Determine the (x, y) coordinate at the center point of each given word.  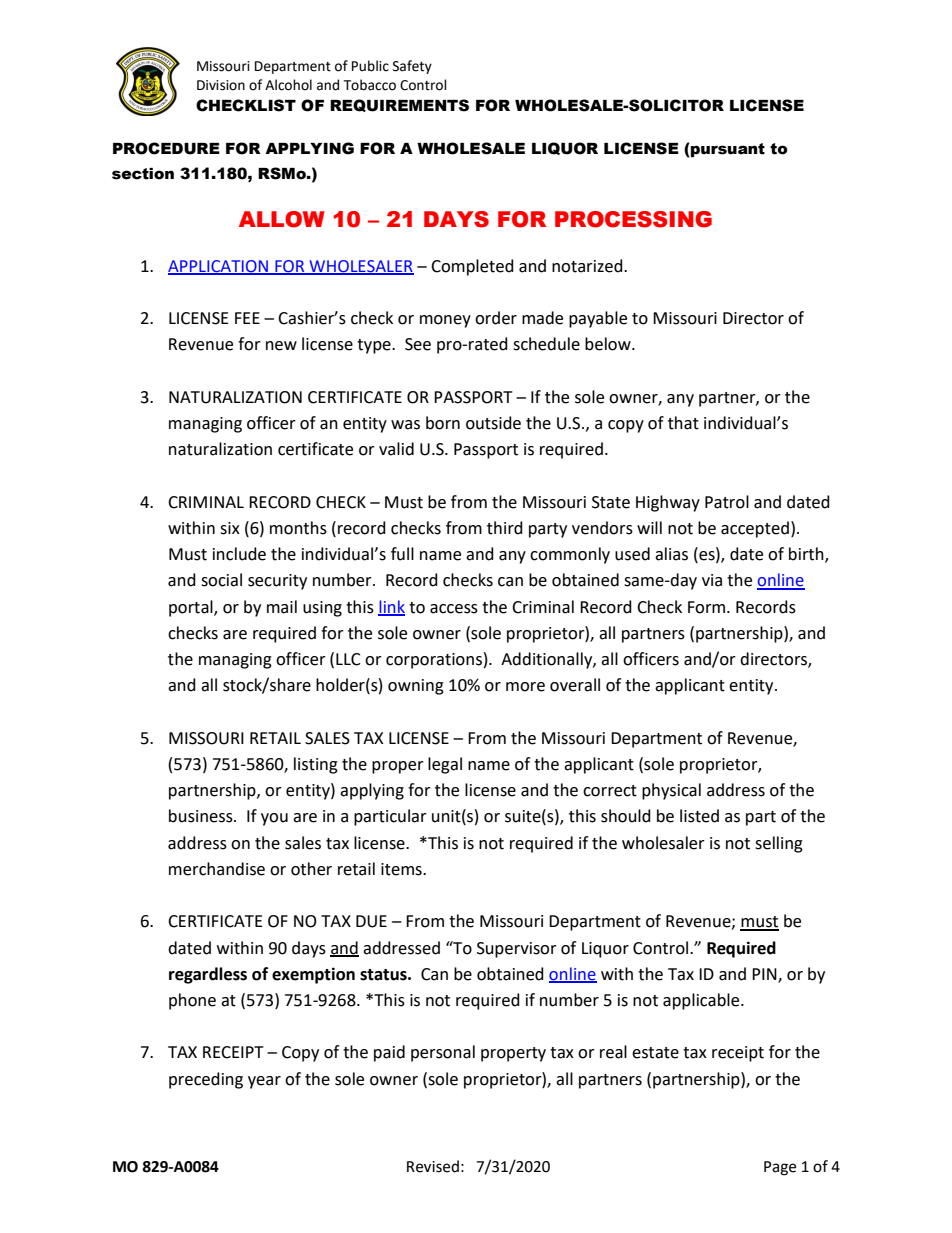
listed (699, 816)
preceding (206, 1080)
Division (221, 85)
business (202, 816)
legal (445, 765)
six (230, 528)
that (683, 423)
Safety (412, 67)
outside (493, 423)
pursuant (728, 150)
